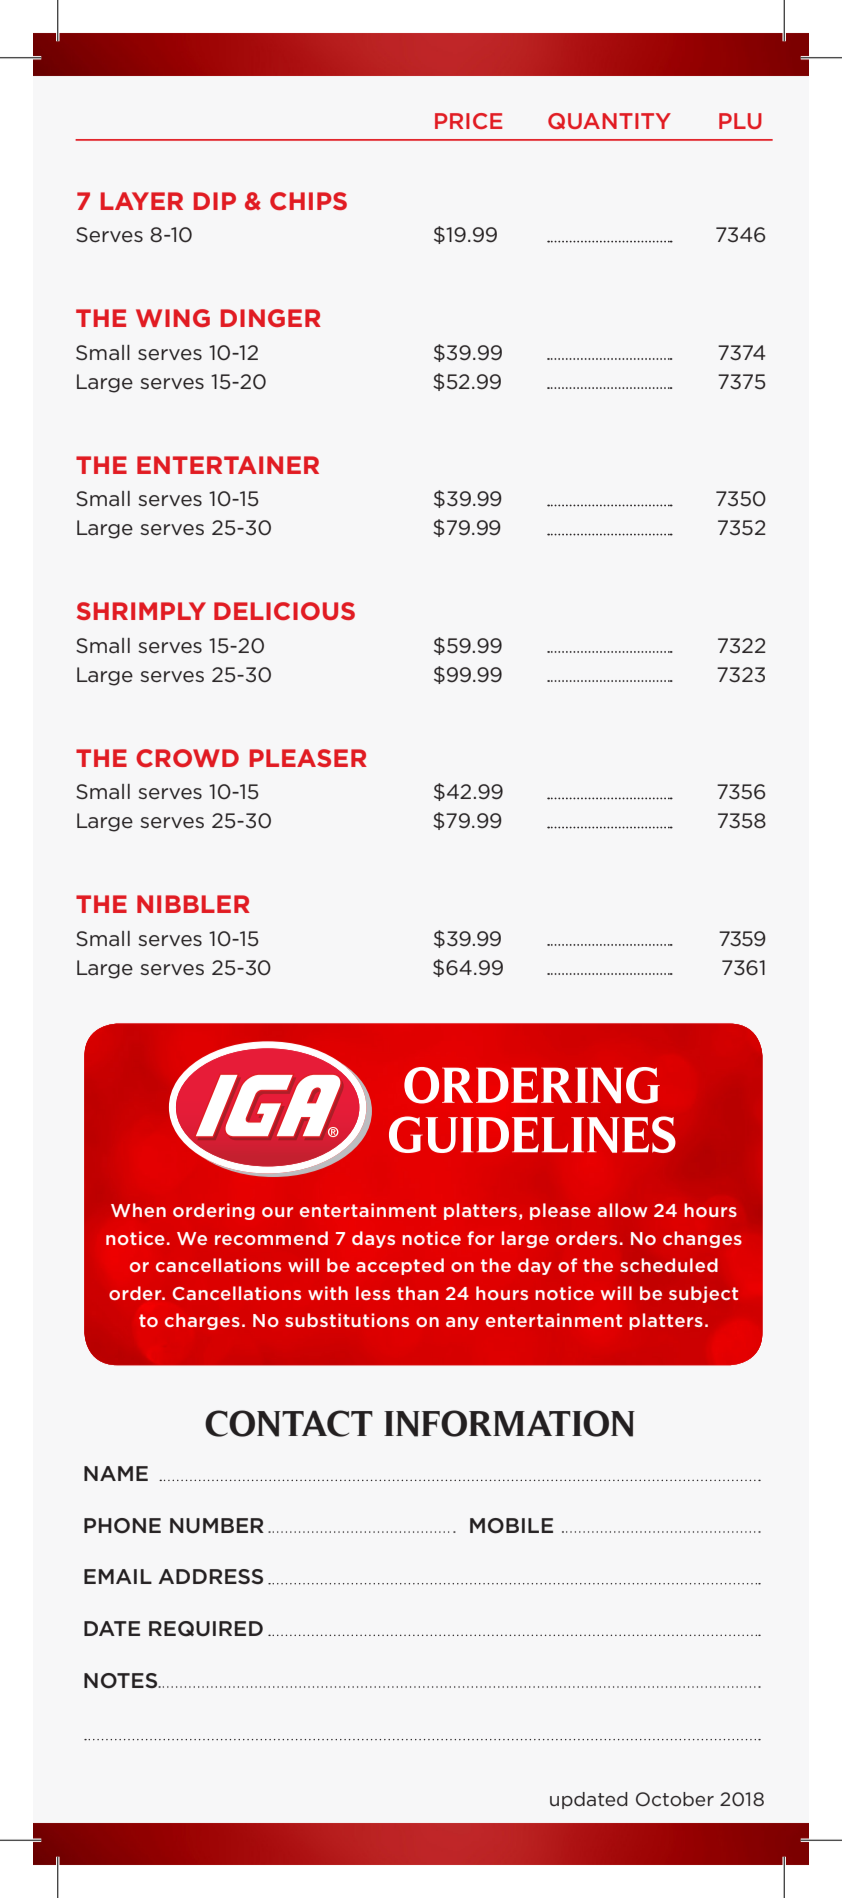  I want to click on DIP, so click(215, 201).
